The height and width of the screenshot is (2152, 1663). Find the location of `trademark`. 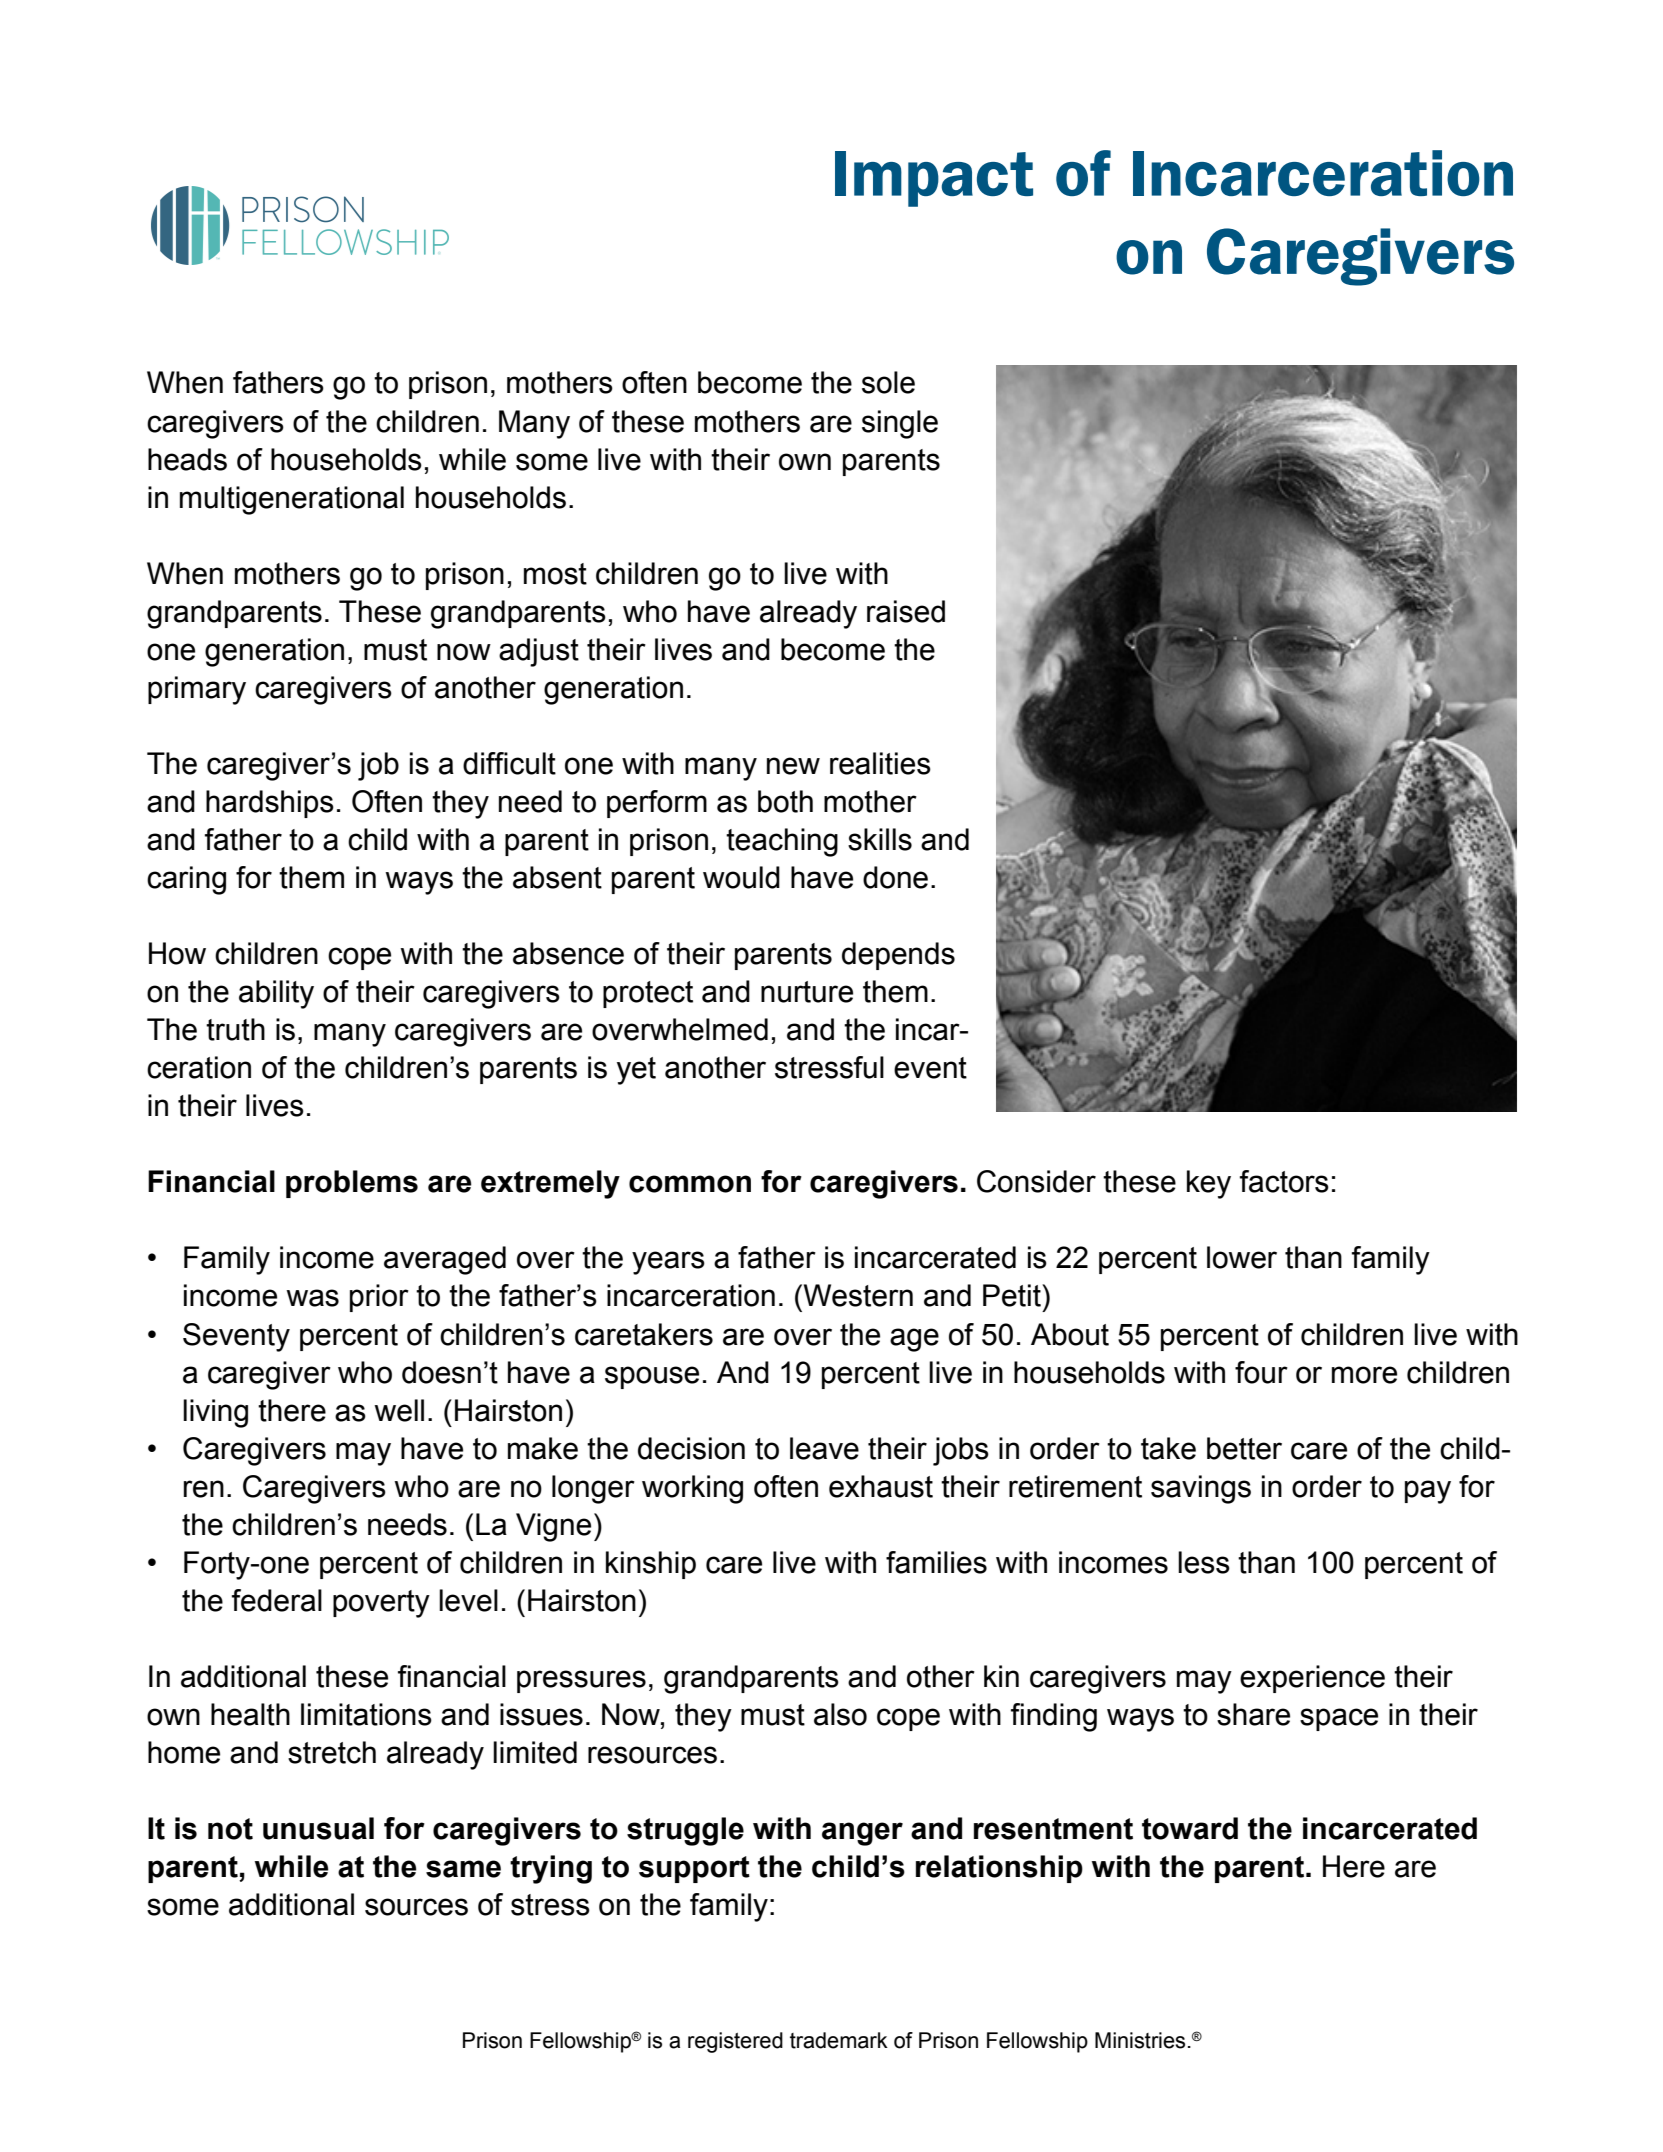

trademark is located at coordinates (839, 2040).
